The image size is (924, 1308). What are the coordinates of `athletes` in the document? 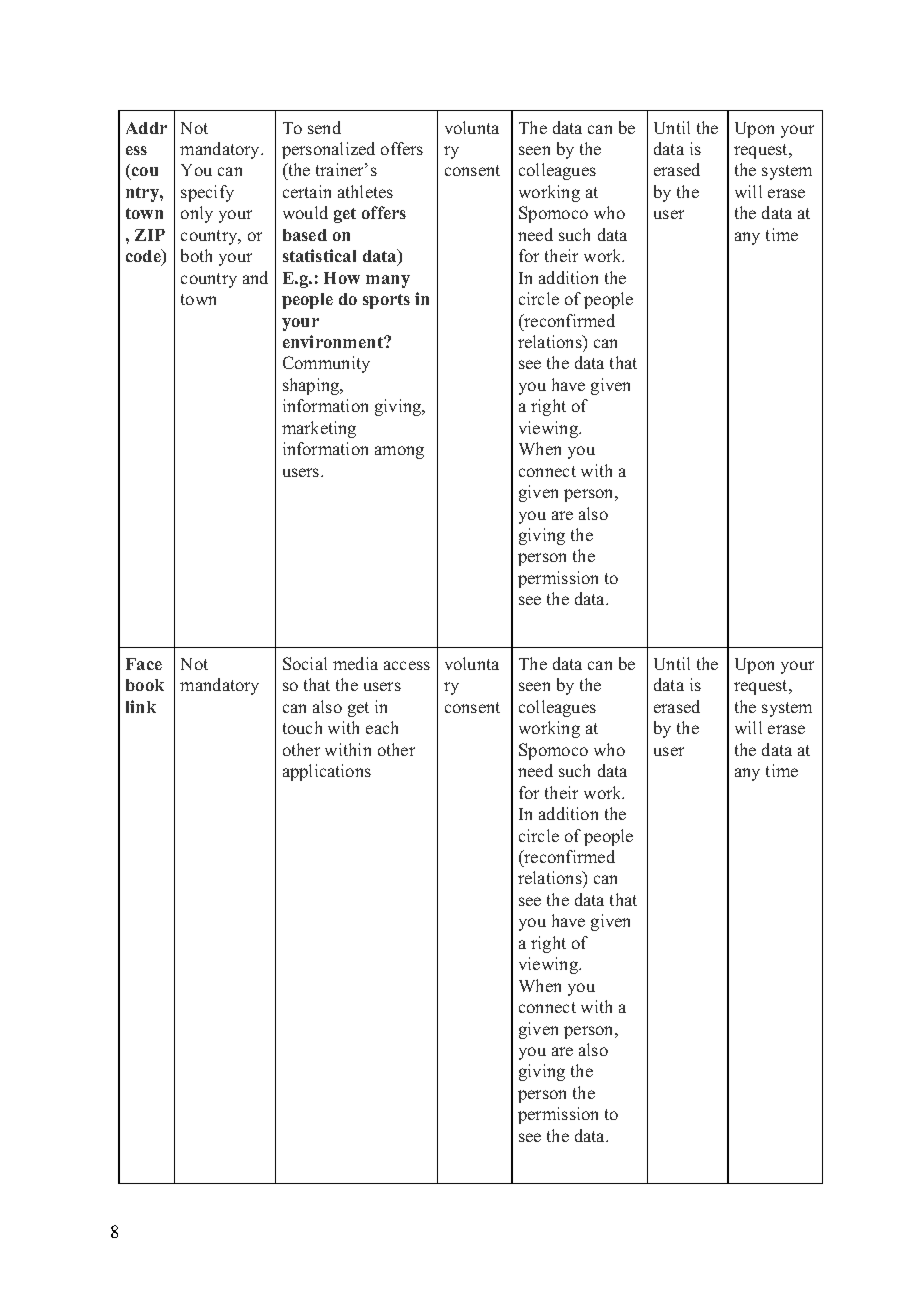 It's located at (365, 191).
